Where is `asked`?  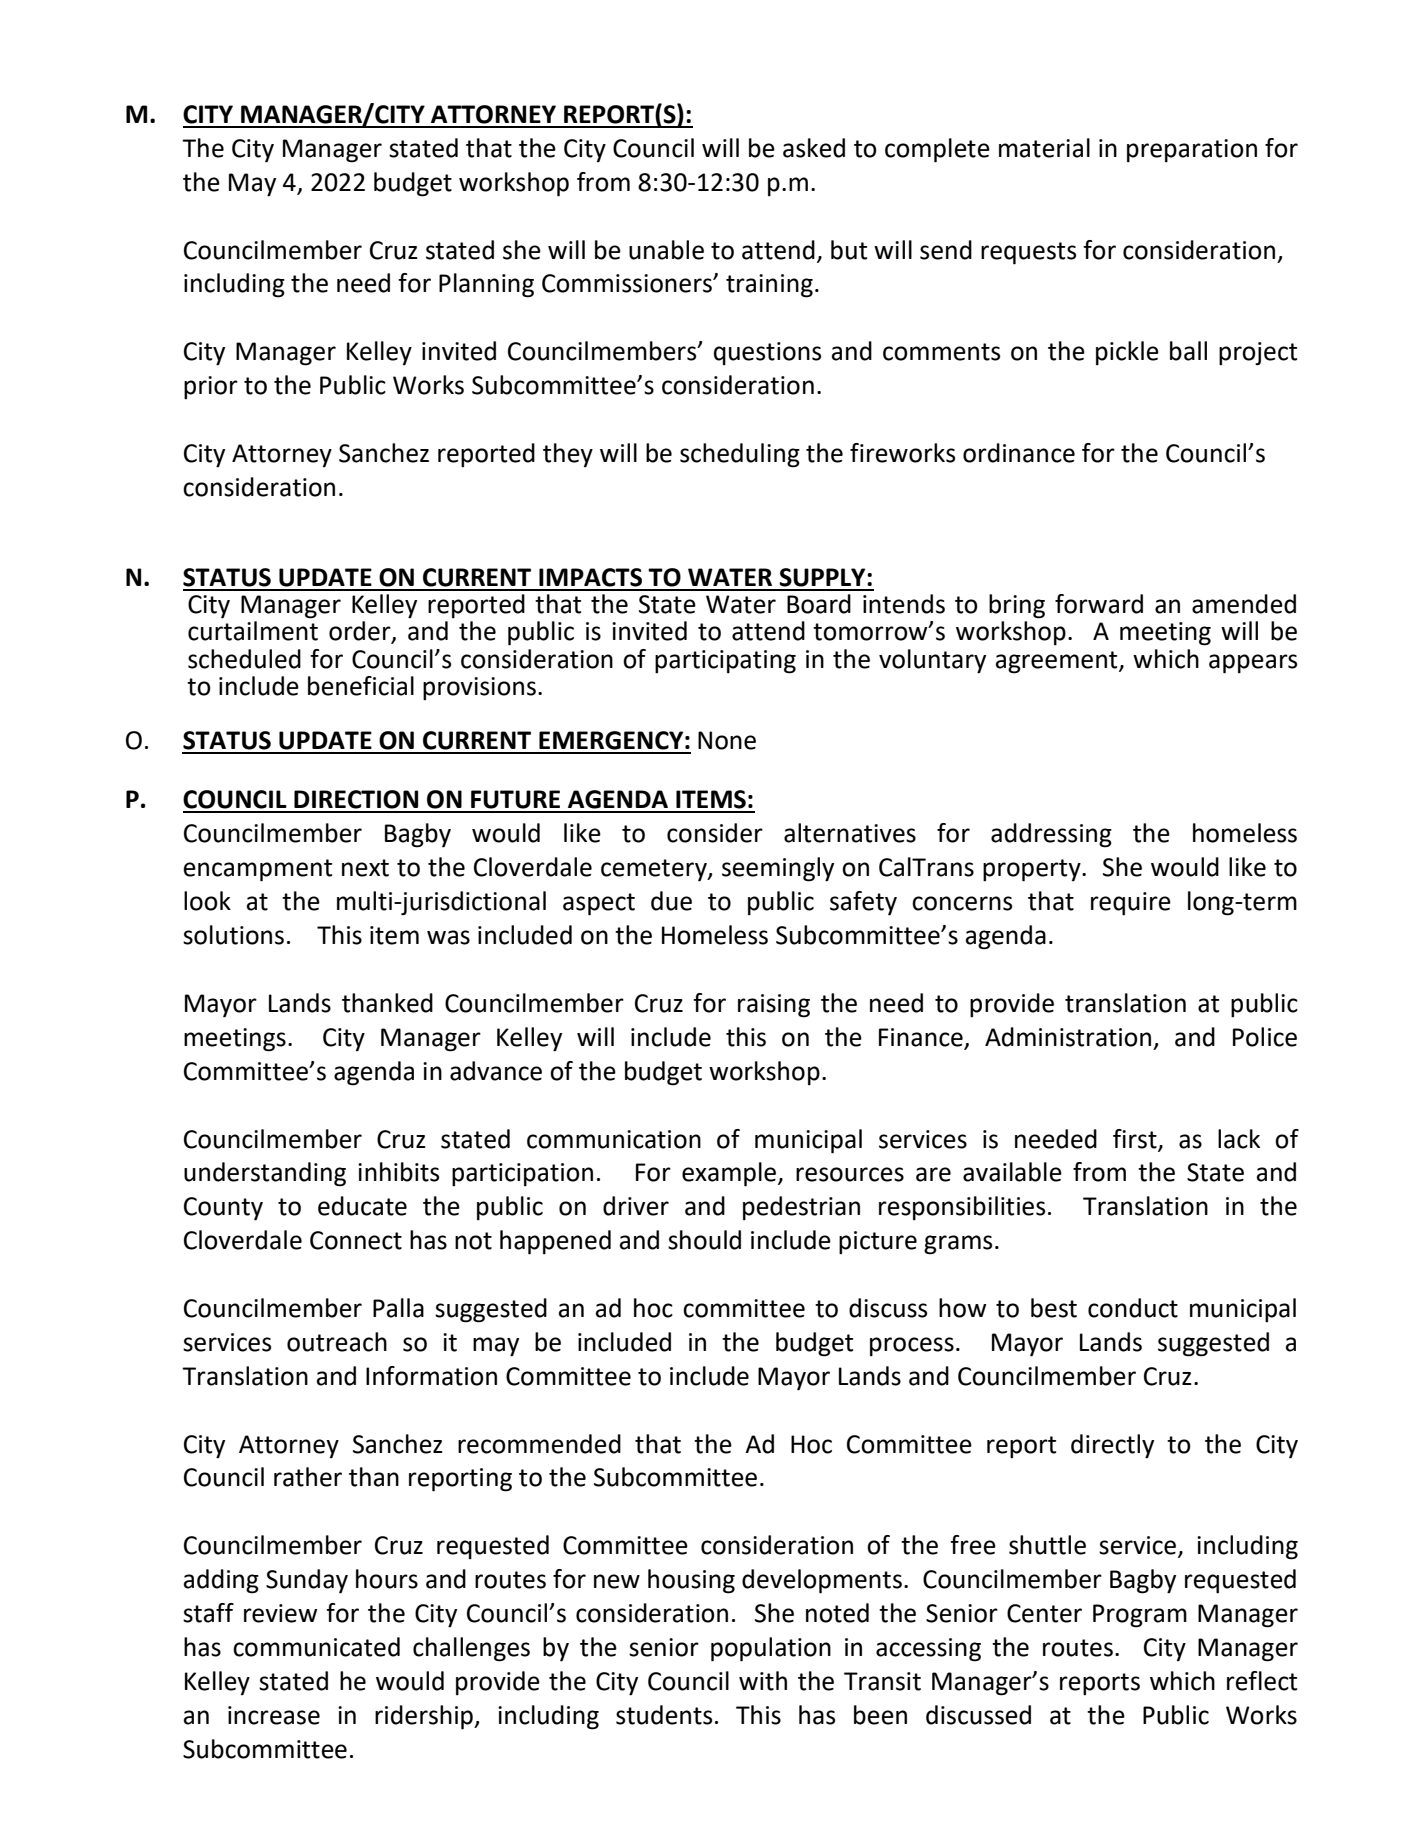 asked is located at coordinates (814, 148).
